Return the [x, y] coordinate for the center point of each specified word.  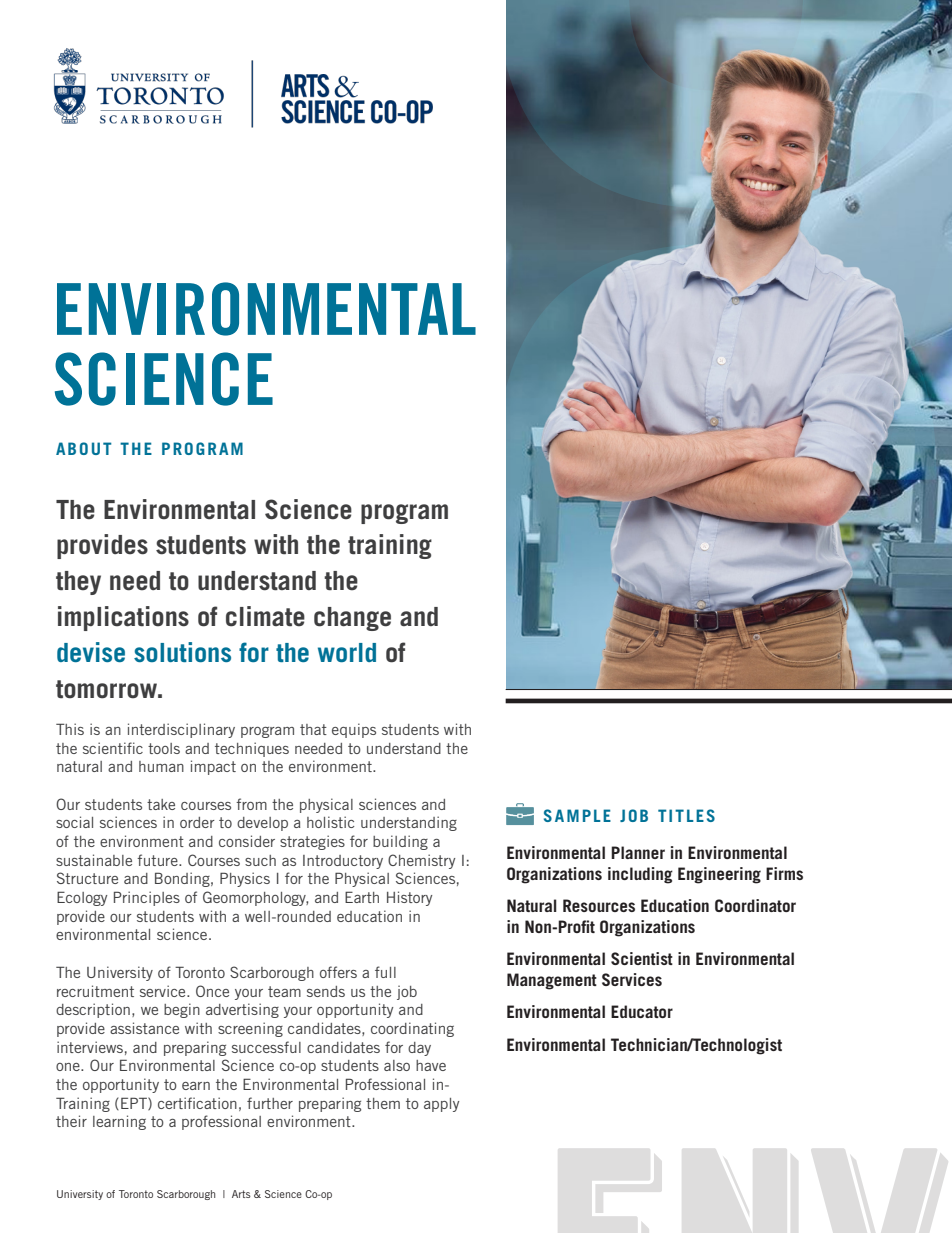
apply [441, 1105]
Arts [241, 1194]
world [347, 652]
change [352, 619]
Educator [642, 1011]
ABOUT [84, 448]
